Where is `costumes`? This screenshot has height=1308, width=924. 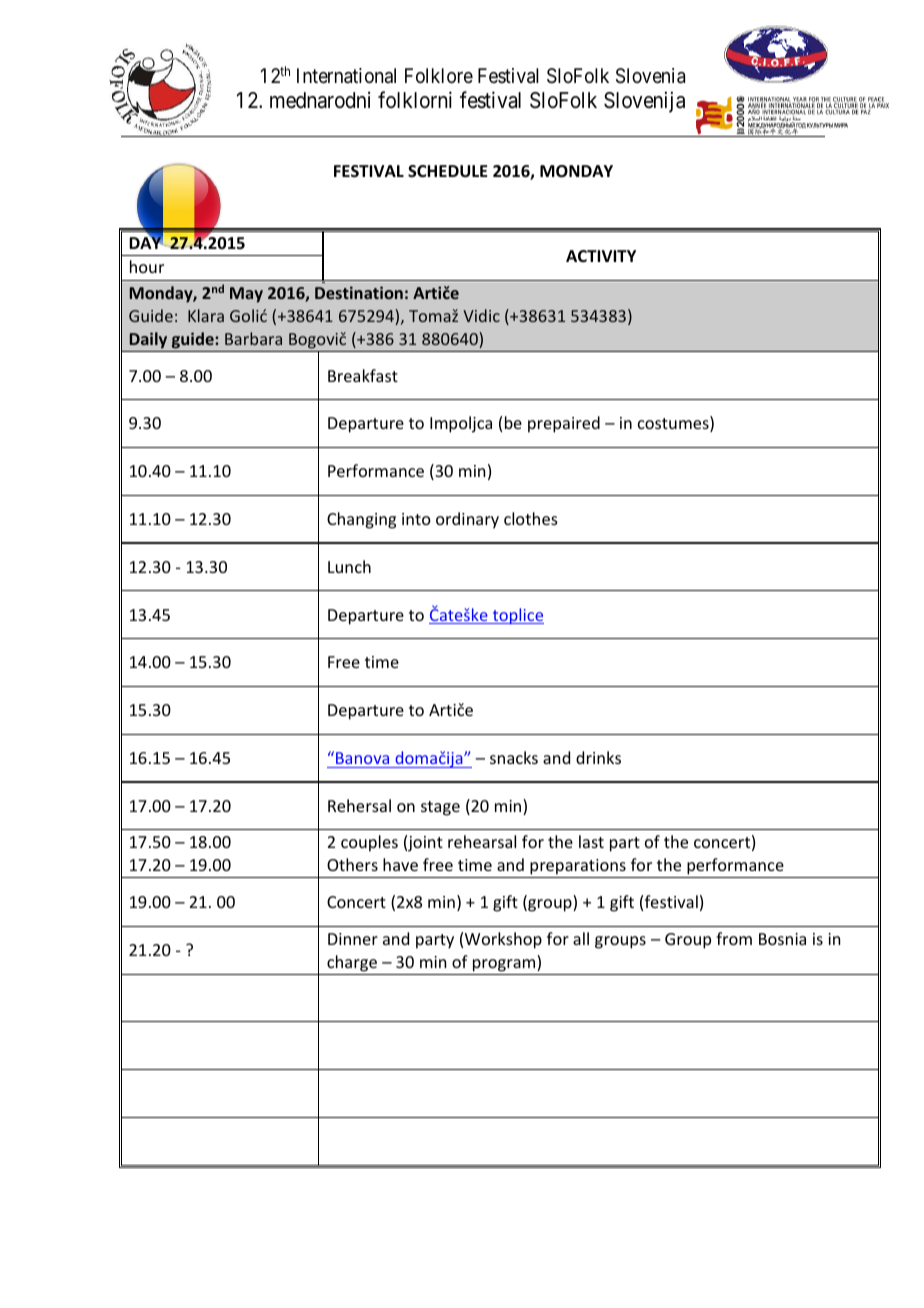 costumes is located at coordinates (674, 425).
